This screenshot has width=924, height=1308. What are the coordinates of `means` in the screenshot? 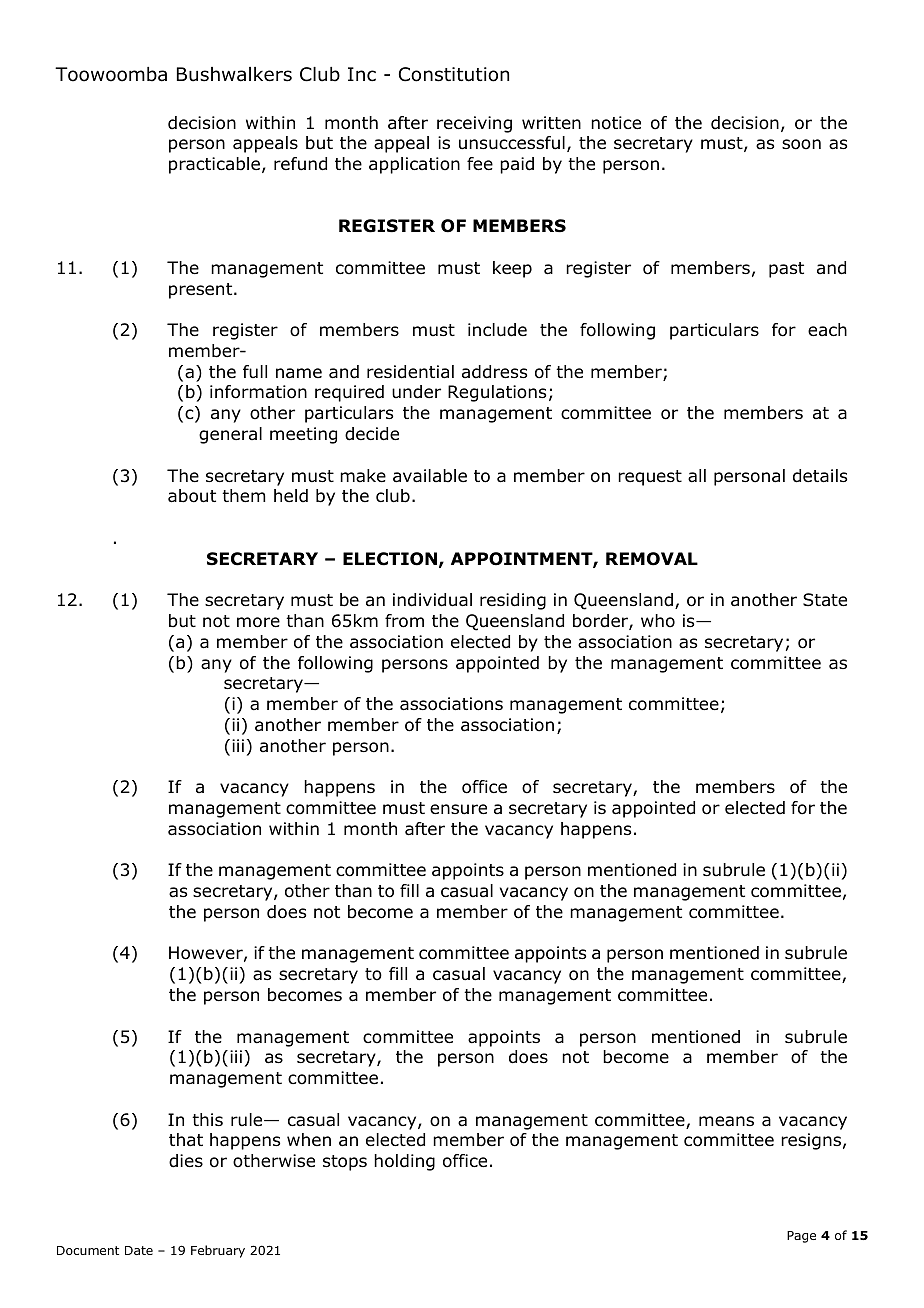 It's located at (726, 1121).
